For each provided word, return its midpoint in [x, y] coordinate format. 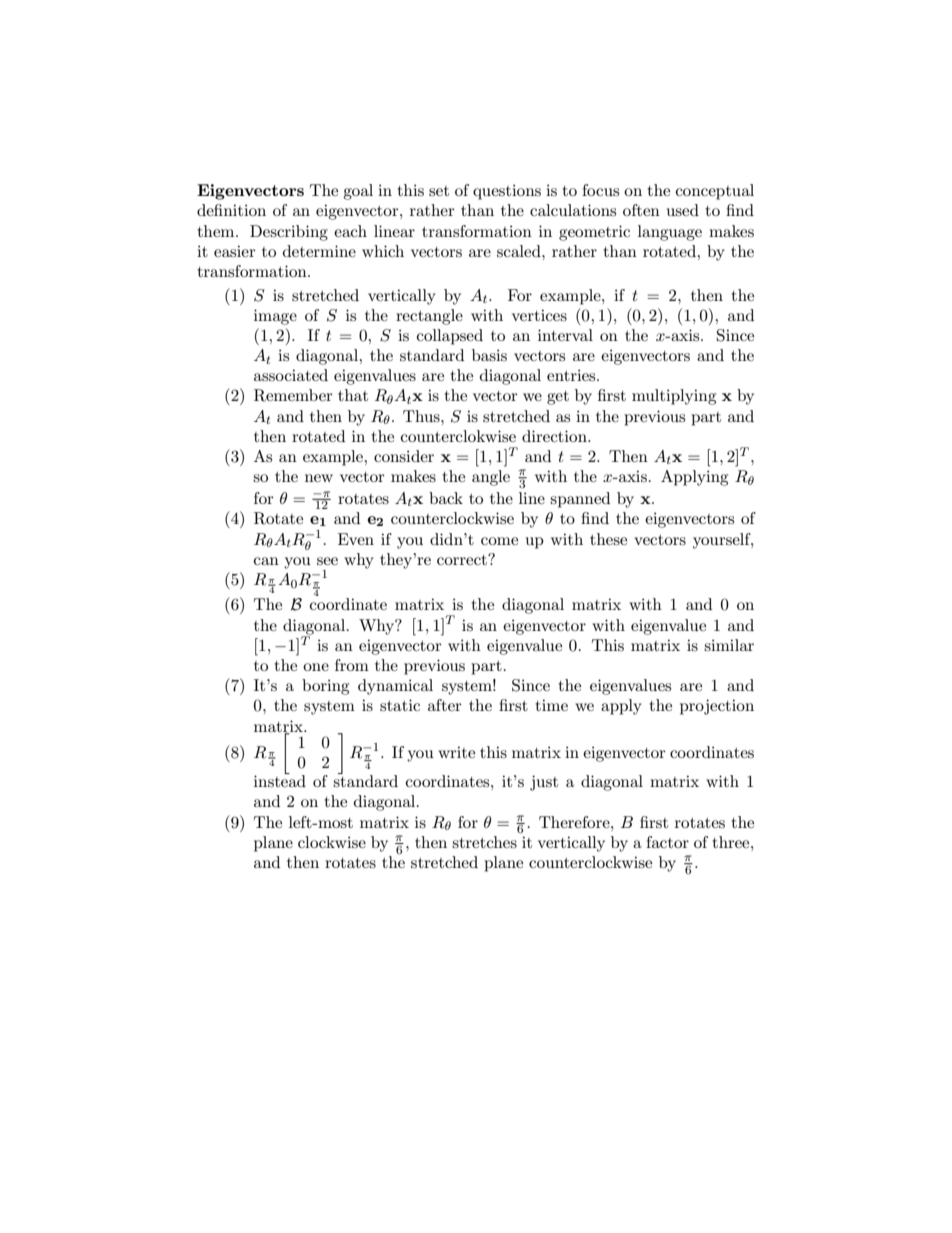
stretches [484, 842]
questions [507, 192]
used [683, 210]
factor [667, 842]
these [608, 539]
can [266, 561]
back [446, 498]
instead [280, 780]
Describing [289, 233]
